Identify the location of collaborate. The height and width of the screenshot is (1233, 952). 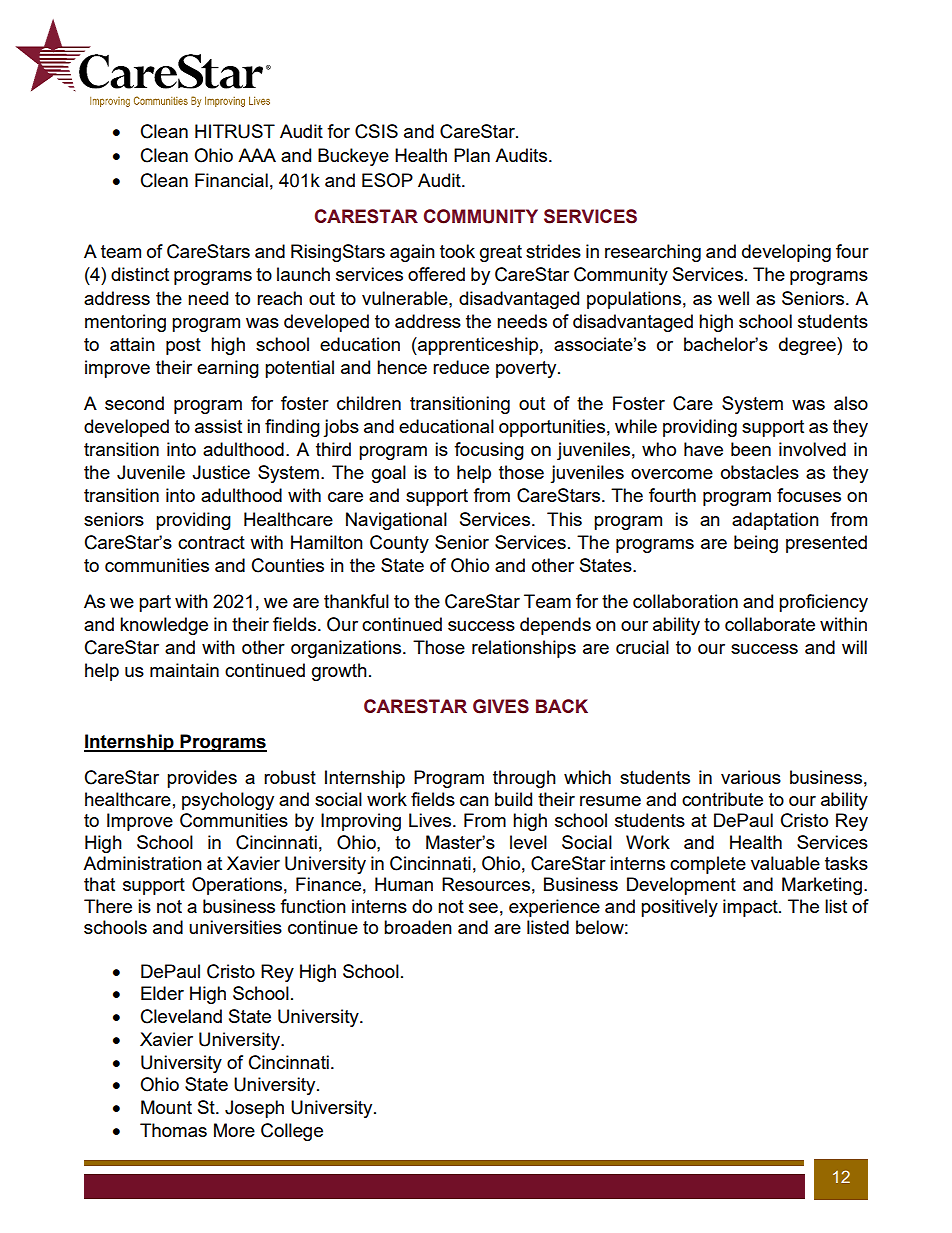
(770, 624).
